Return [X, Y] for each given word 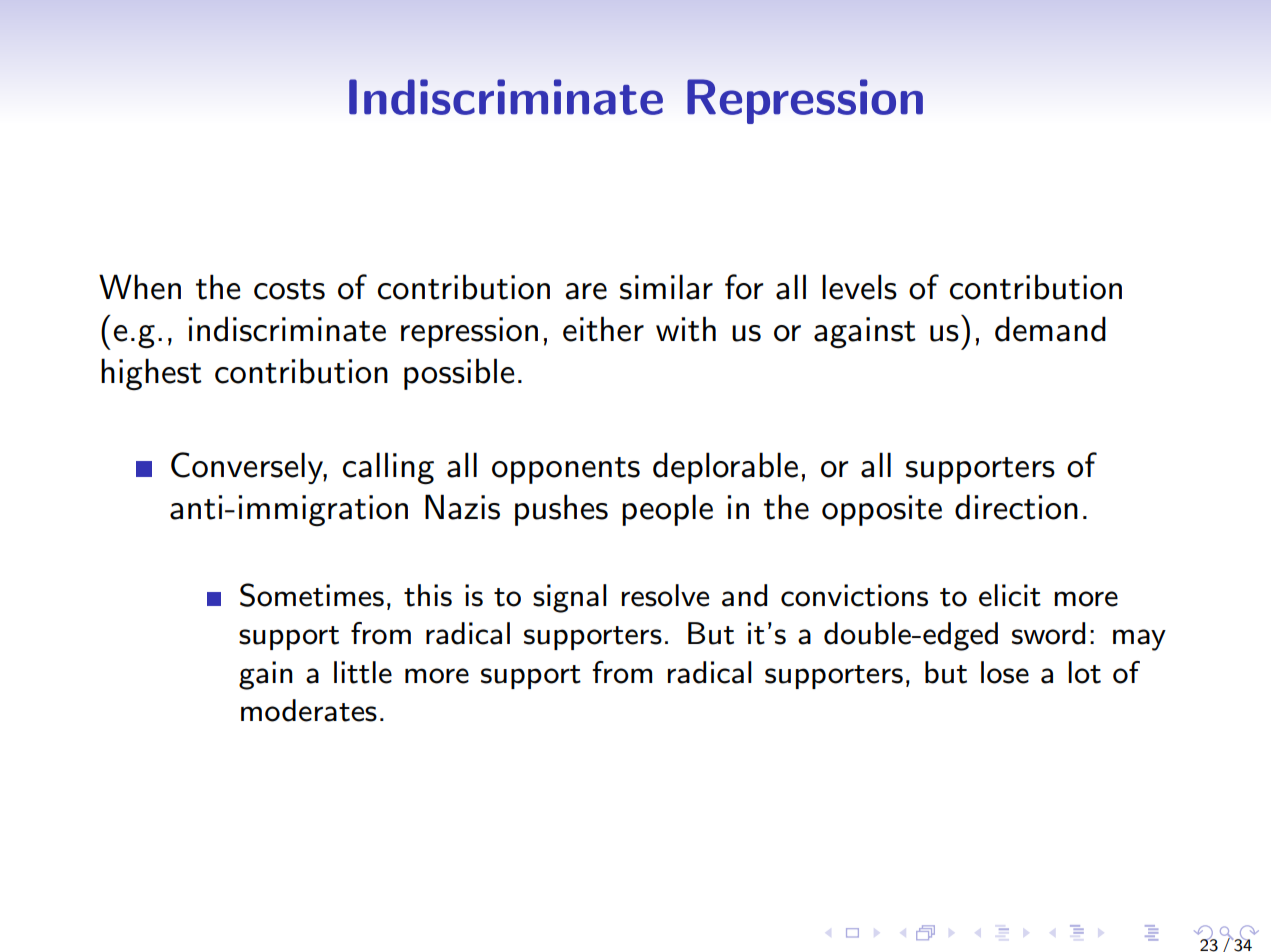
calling [388, 468]
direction [1016, 507]
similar [666, 287]
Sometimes [312, 595]
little [363, 672]
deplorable [725, 468]
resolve [665, 595]
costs [289, 289]
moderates [309, 710]
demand [1050, 329]
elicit [1010, 595]
